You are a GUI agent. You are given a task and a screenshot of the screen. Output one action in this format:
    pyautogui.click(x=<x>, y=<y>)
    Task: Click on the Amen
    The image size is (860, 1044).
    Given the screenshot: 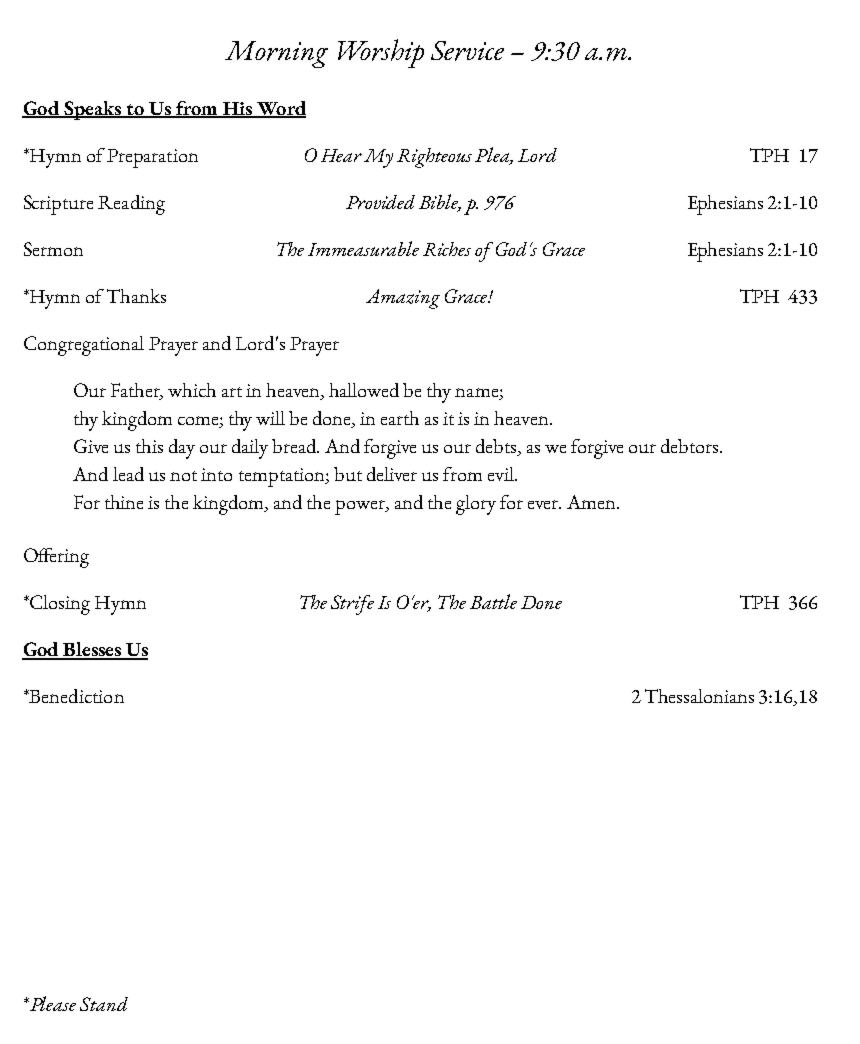 What is the action you would take?
    pyautogui.click(x=592, y=502)
